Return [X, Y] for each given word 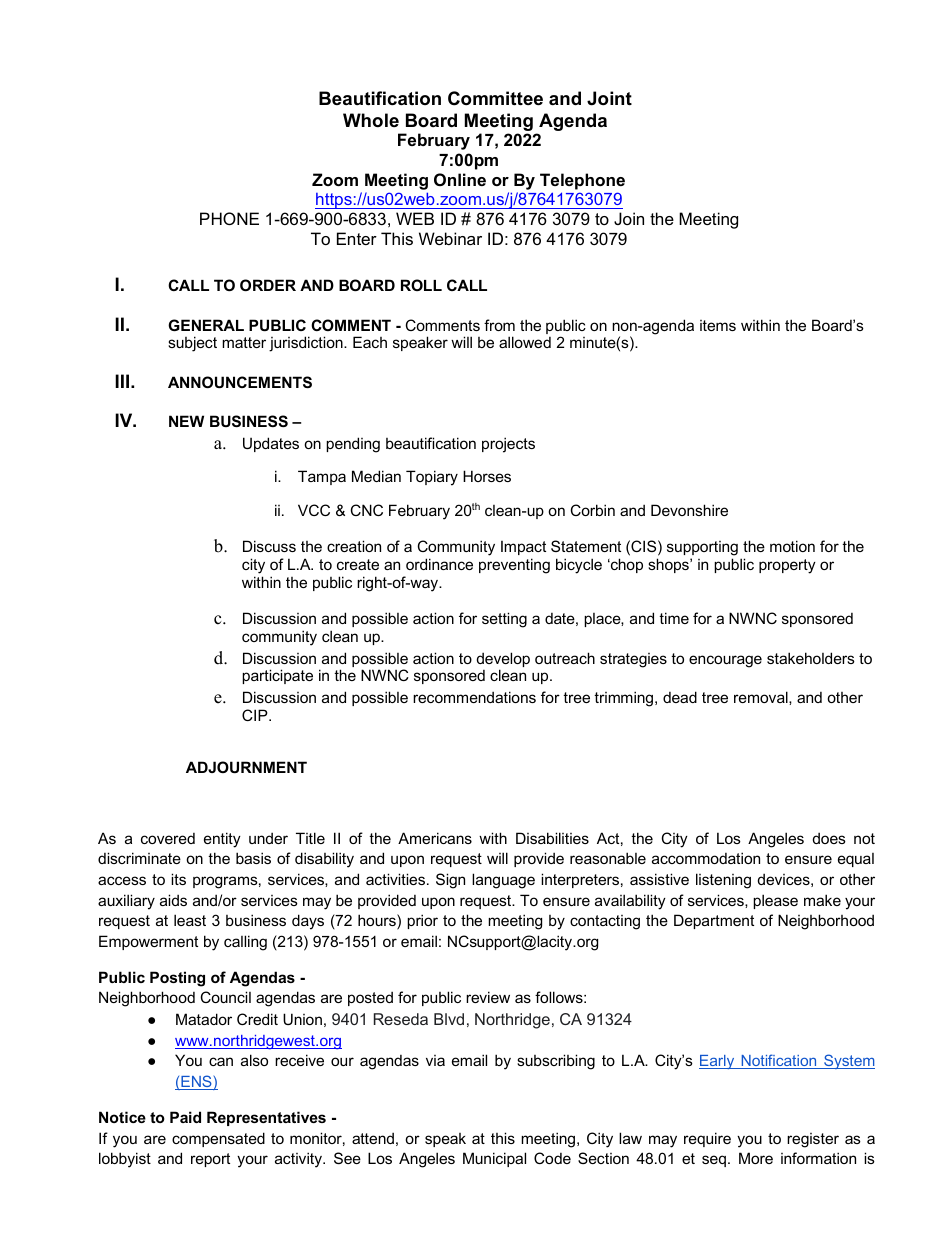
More [756, 1158]
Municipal [494, 1159]
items [718, 325]
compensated [218, 1139]
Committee [495, 98]
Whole [371, 120]
